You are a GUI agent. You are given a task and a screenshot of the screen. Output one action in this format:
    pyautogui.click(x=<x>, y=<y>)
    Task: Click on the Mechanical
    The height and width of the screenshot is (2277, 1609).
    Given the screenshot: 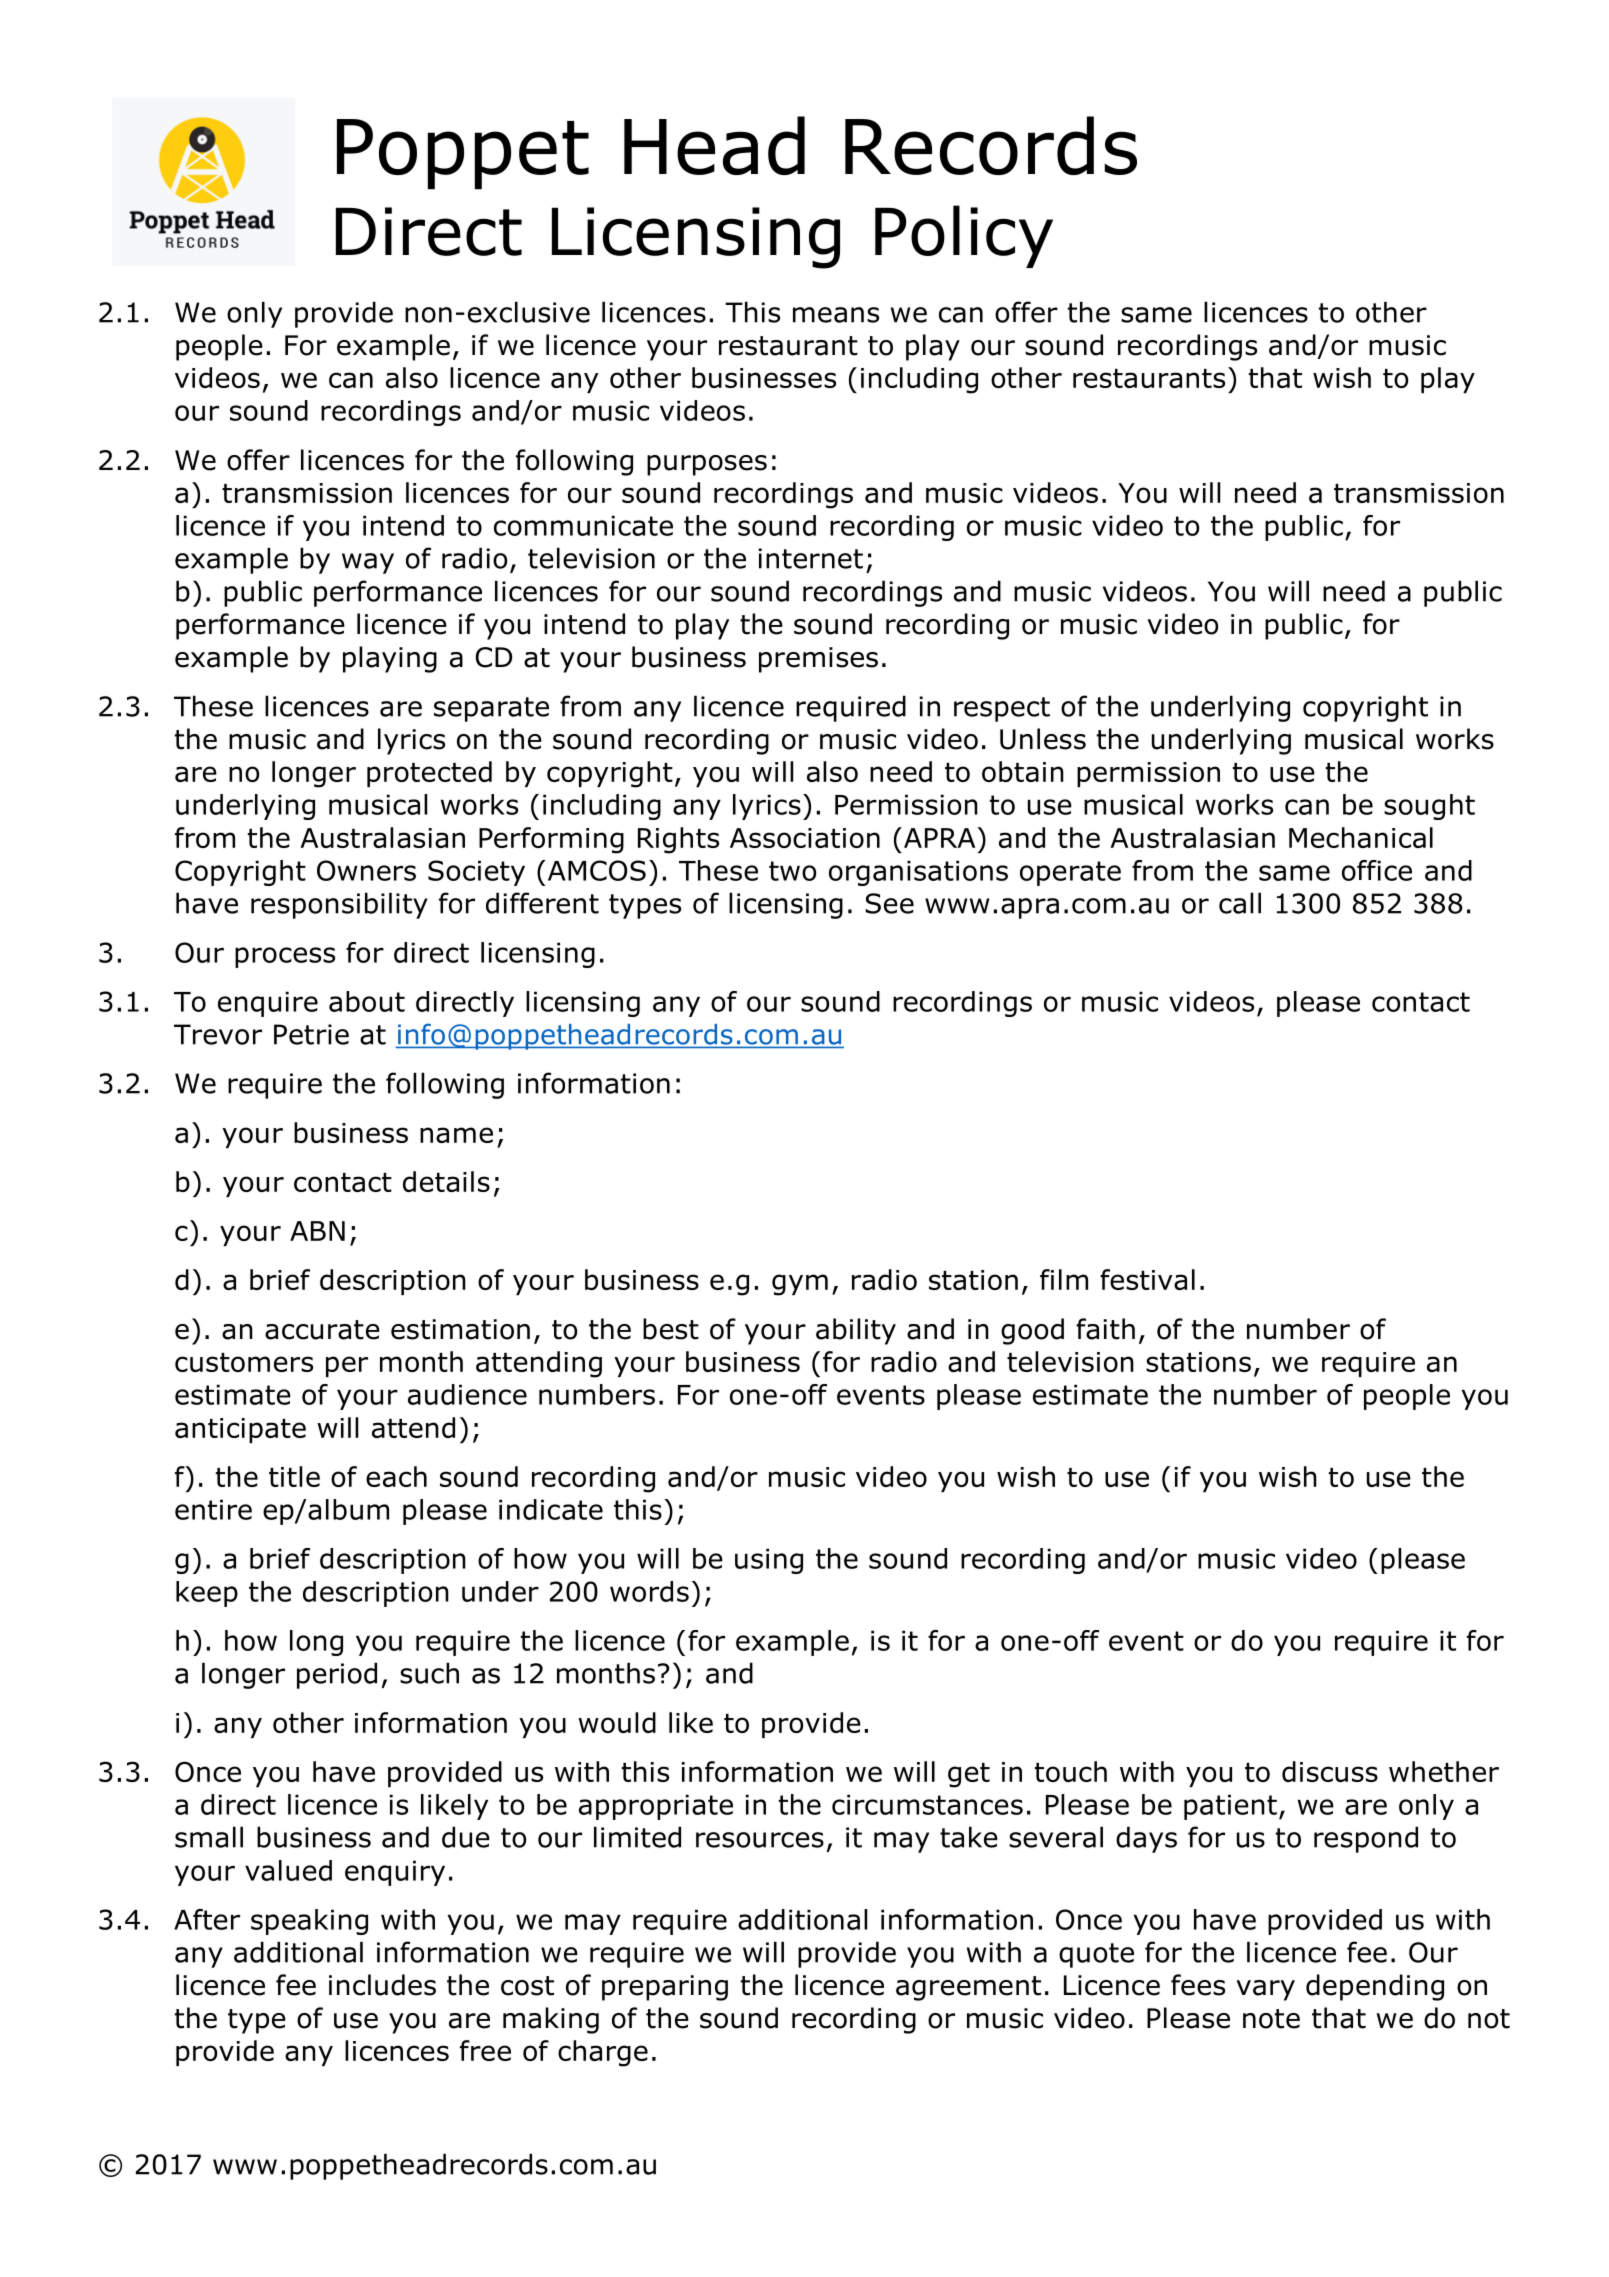 What is the action you would take?
    pyautogui.click(x=1361, y=837)
